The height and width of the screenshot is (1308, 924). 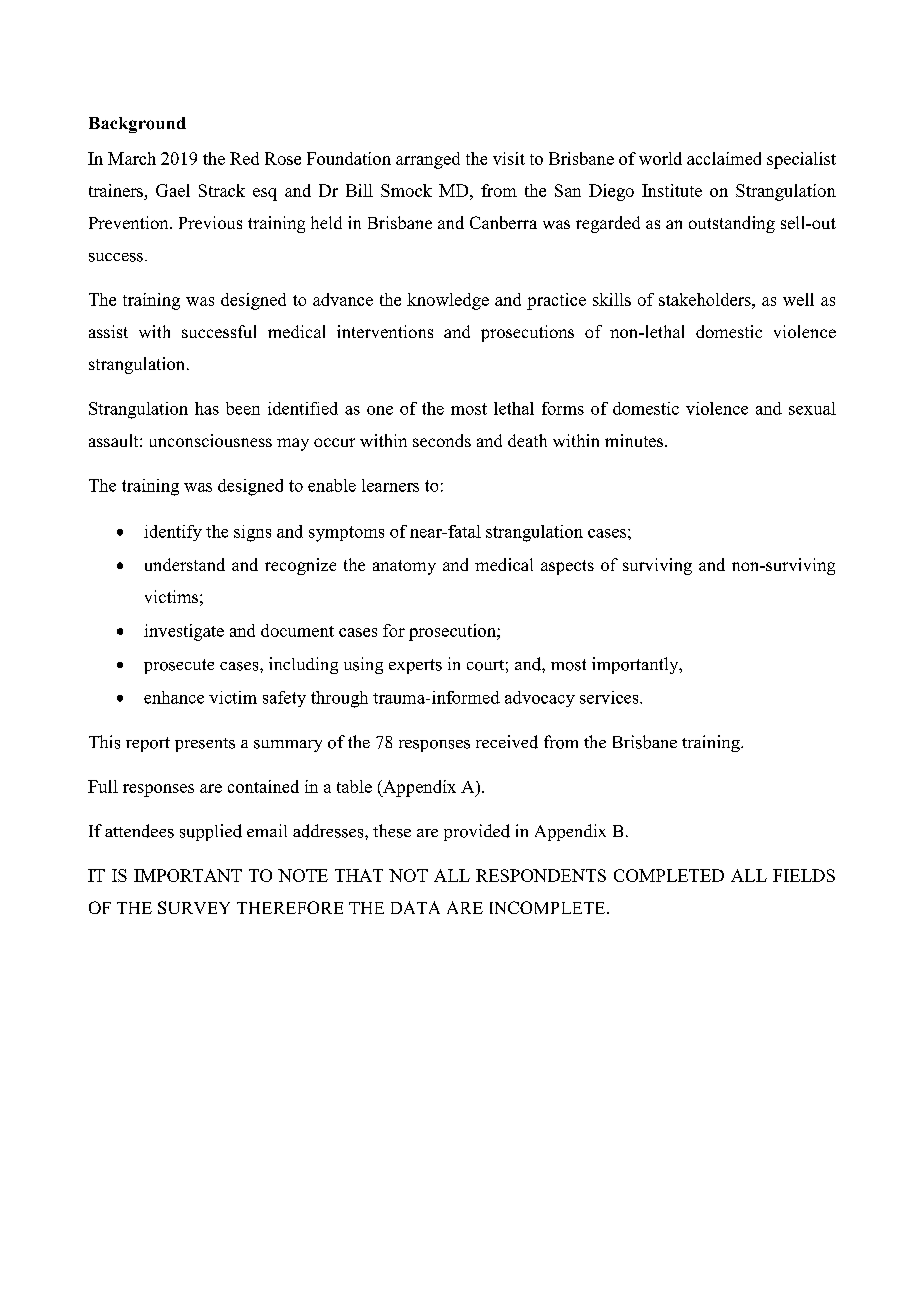 What do you see at coordinates (174, 697) in the screenshot?
I see `enhance` at bounding box center [174, 697].
